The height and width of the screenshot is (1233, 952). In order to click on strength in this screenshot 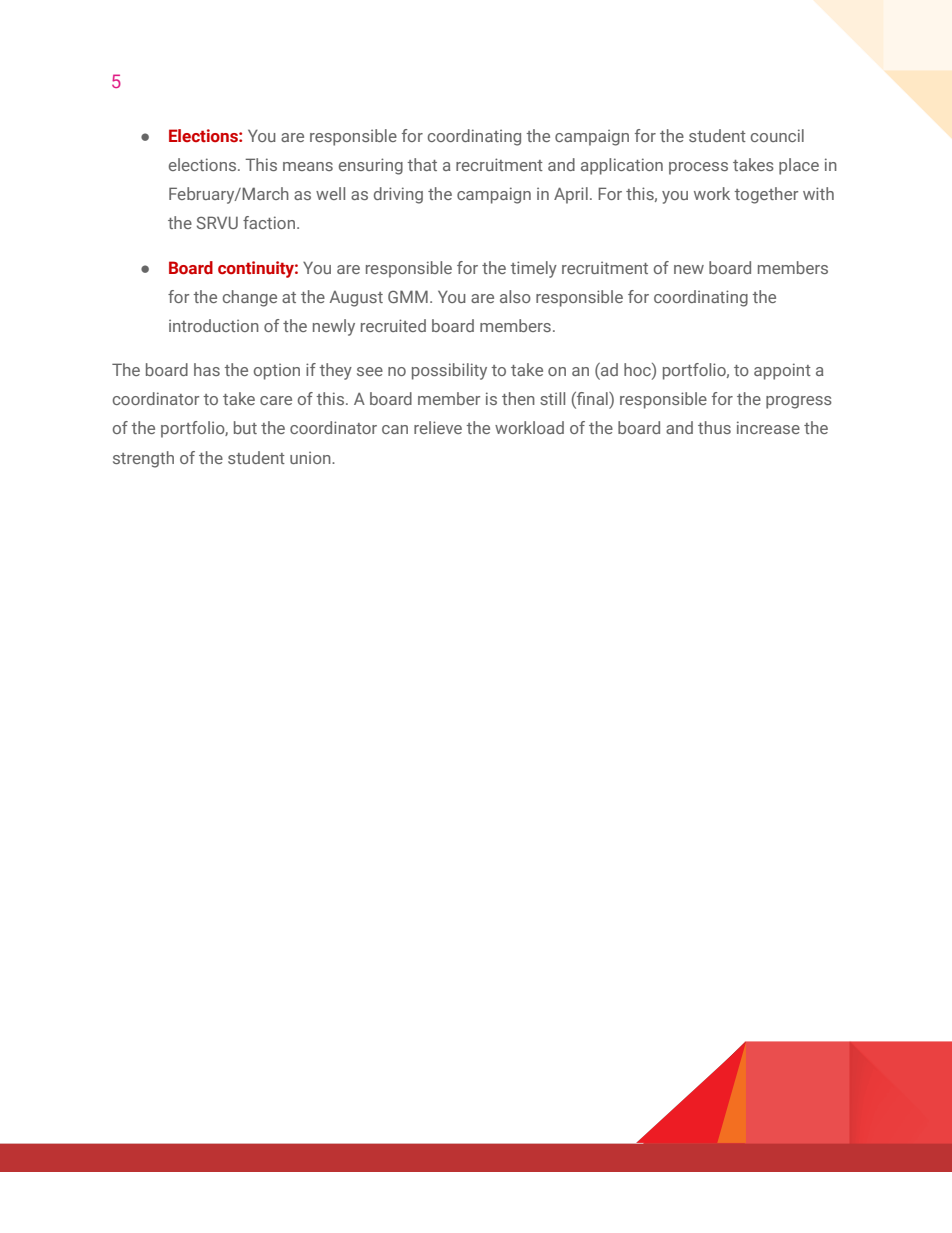, I will do `click(143, 459)`.
